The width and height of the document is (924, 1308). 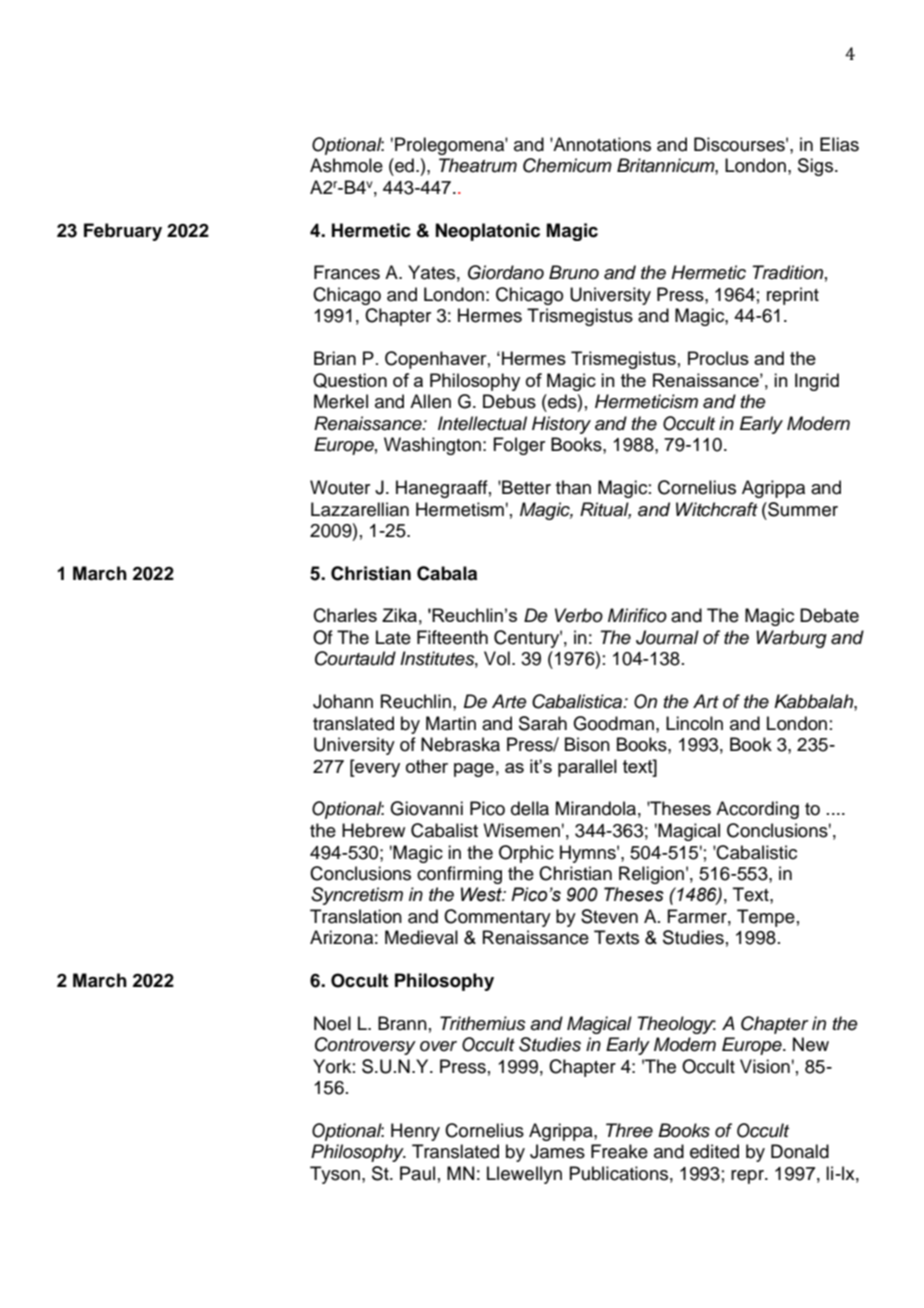 I want to click on Syncretism, so click(x=357, y=896).
